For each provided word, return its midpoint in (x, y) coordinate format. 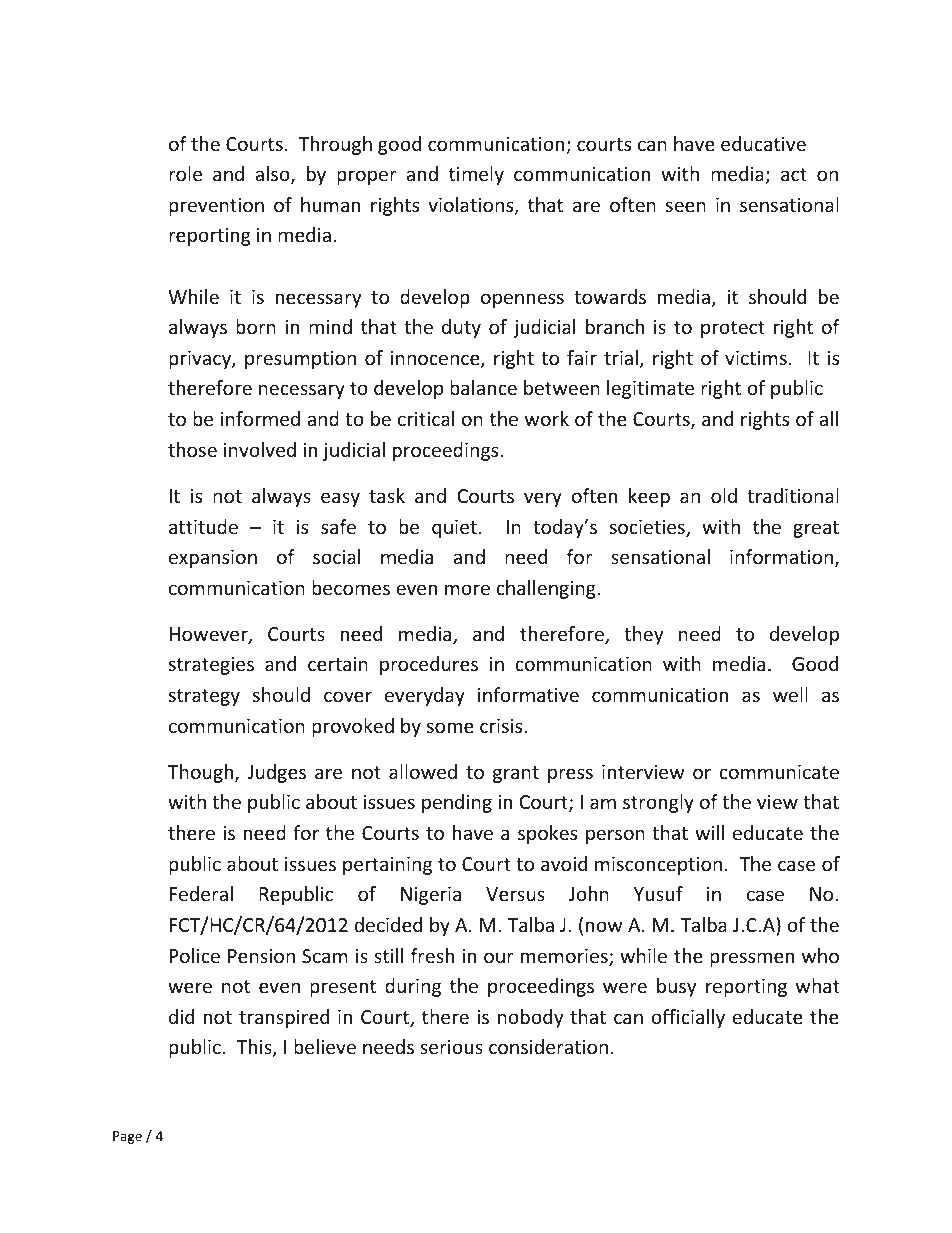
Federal (201, 893)
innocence (436, 359)
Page (127, 1137)
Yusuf (658, 893)
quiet (454, 529)
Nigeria (431, 896)
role (185, 173)
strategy (204, 697)
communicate (779, 772)
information (783, 558)
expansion (213, 559)
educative (763, 143)
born (256, 326)
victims (756, 358)
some (450, 727)
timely (476, 175)
